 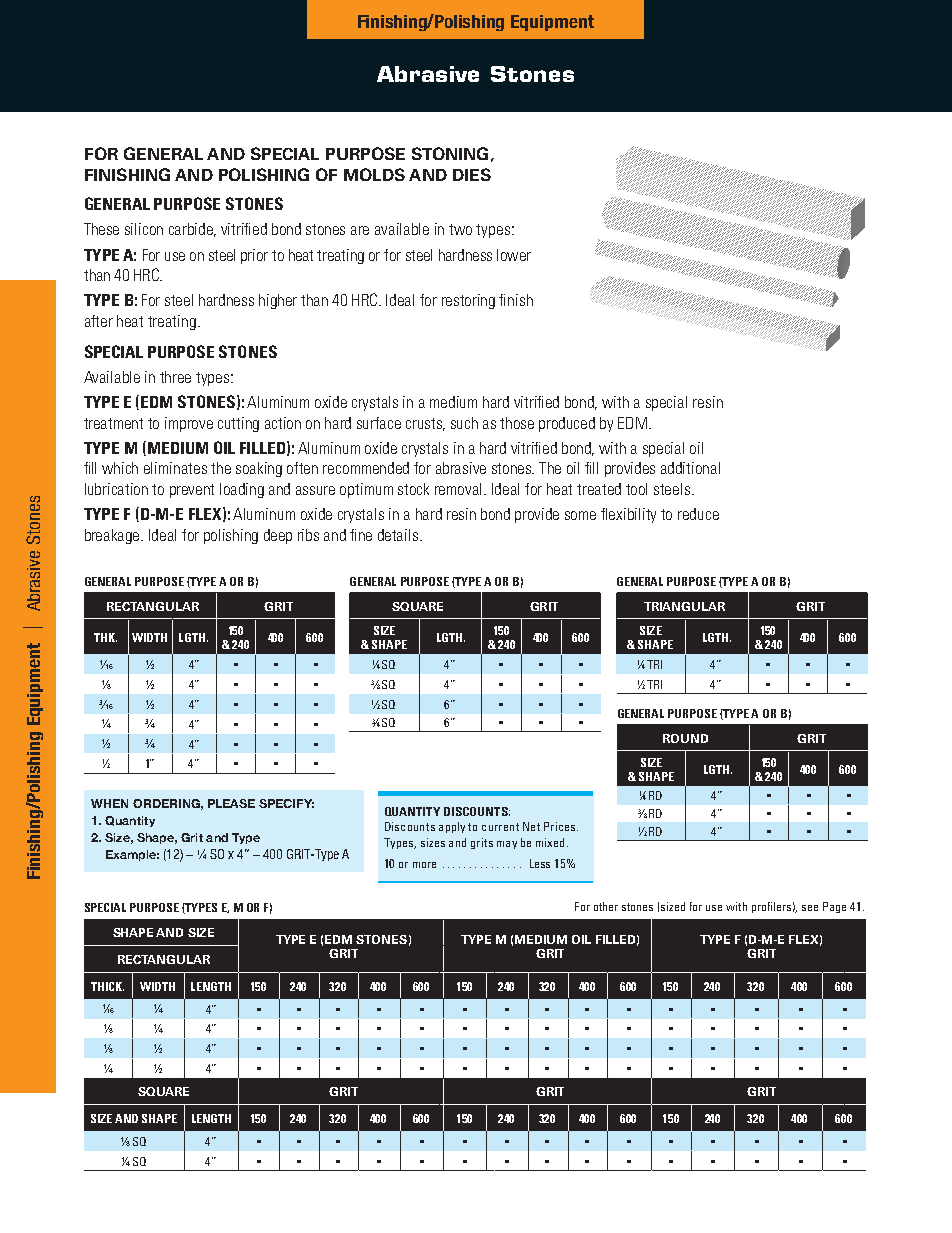 I want to click on carbide, so click(x=192, y=230).
